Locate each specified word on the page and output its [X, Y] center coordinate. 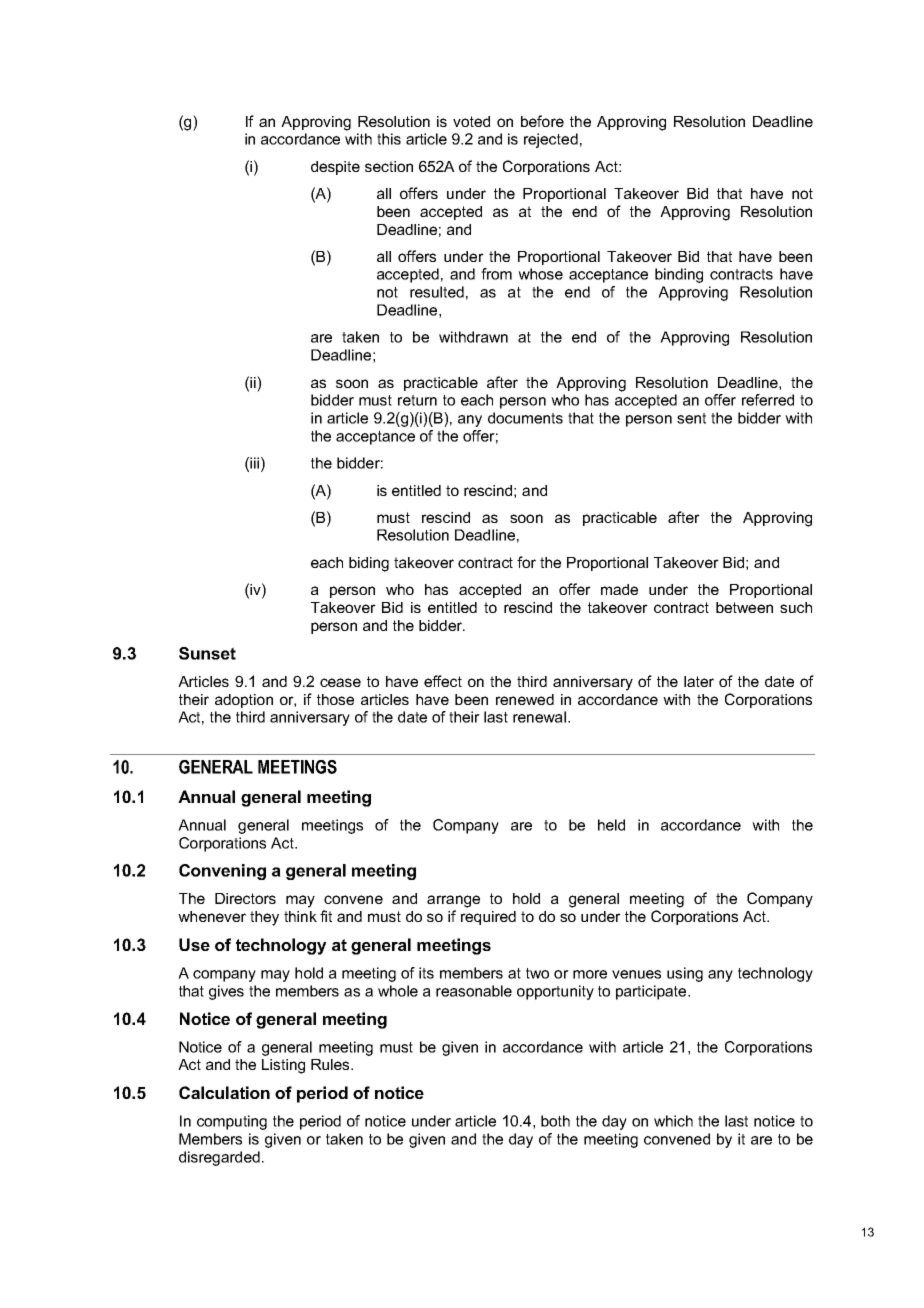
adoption [244, 701]
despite [335, 168]
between [744, 607]
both [555, 1121]
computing [232, 1122]
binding [679, 275]
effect [443, 681]
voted [471, 121]
